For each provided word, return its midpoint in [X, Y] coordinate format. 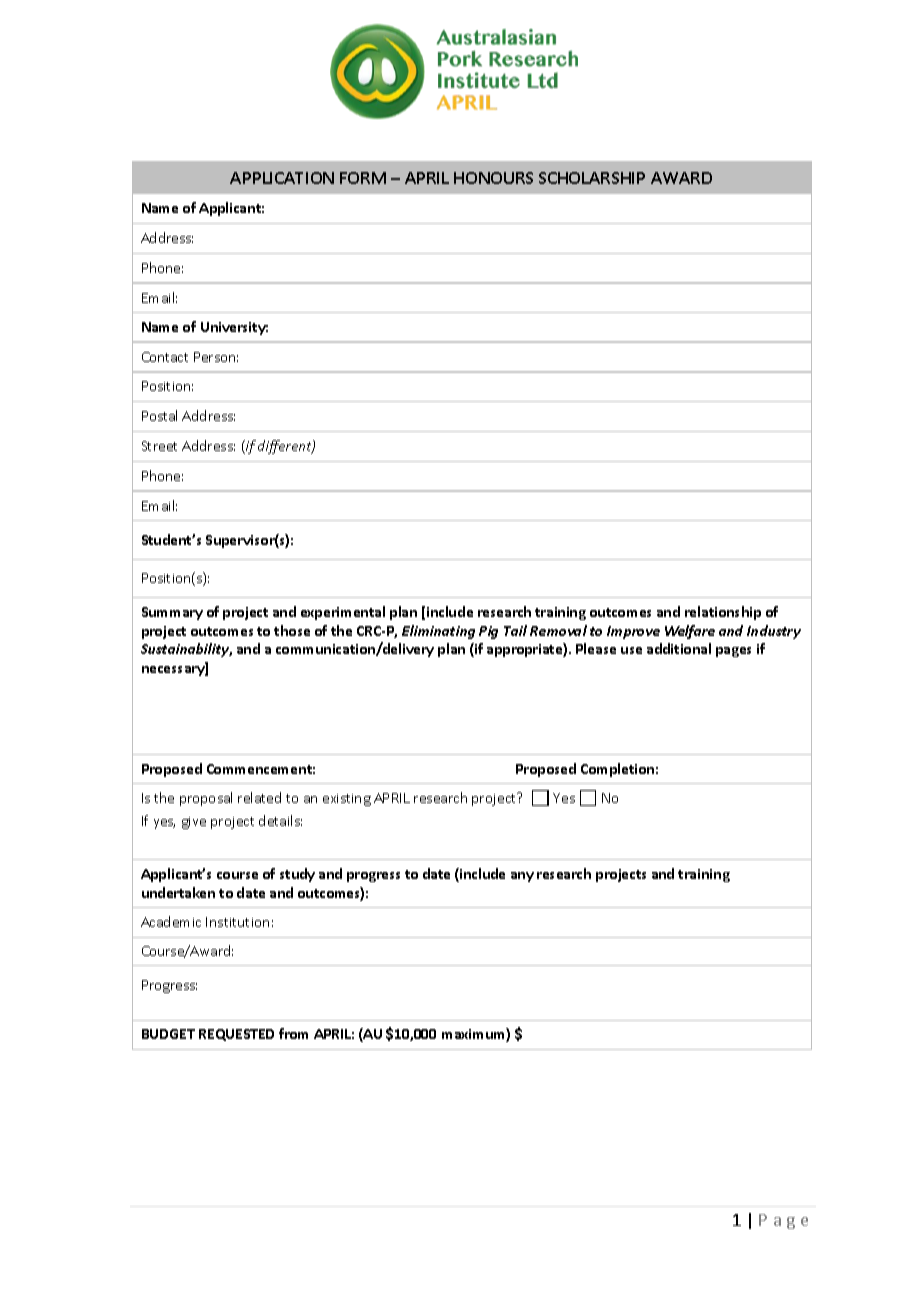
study [297, 875]
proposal [206, 799]
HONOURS [493, 178]
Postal [159, 415]
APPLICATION [282, 178]
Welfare [690, 632]
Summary [172, 613]
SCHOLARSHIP [592, 178]
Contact [165, 357]
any [522, 877]
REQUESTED [236, 1035]
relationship [723, 613]
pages [733, 652]
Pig [488, 632]
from [293, 1033]
